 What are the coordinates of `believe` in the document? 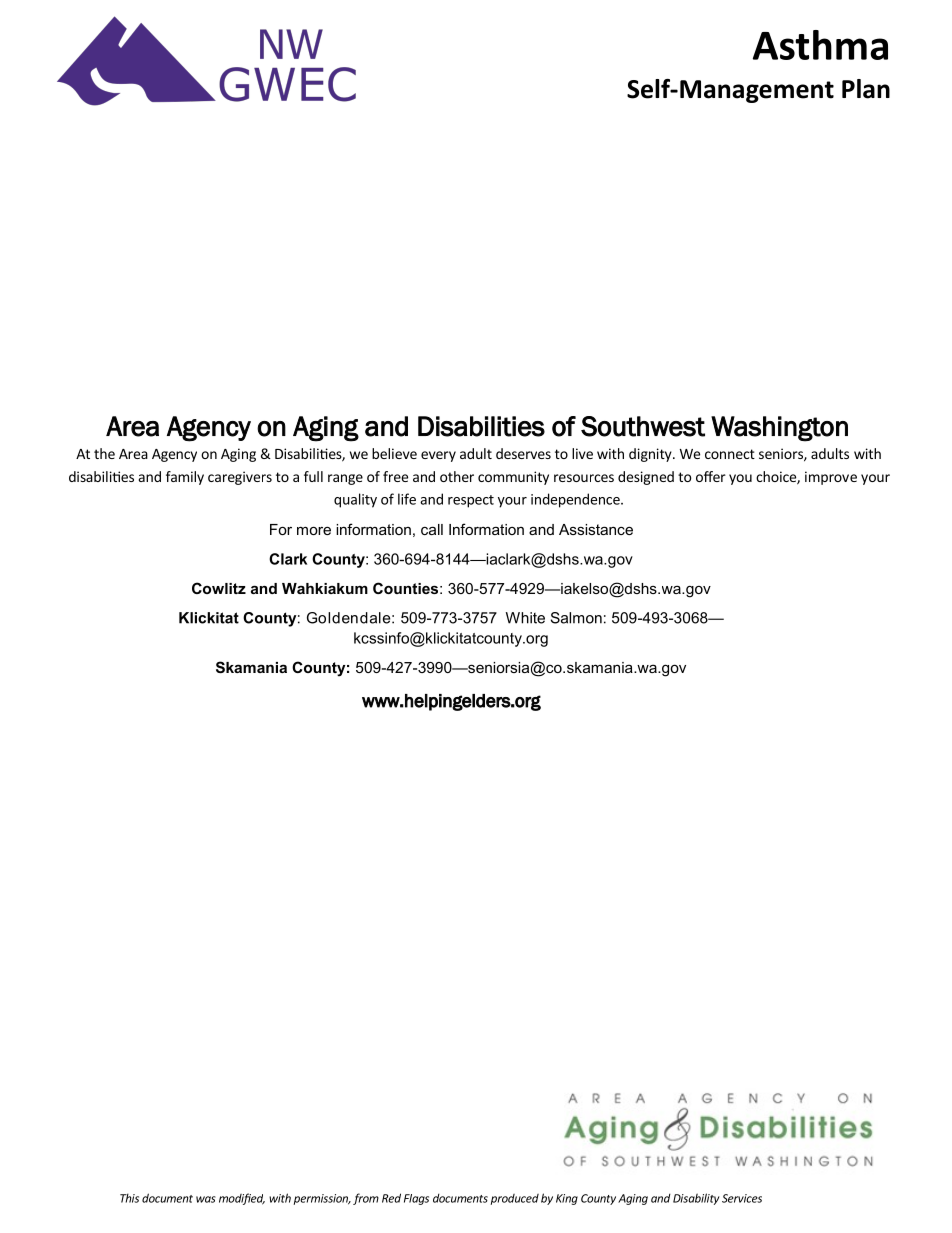 It's located at (394, 453).
